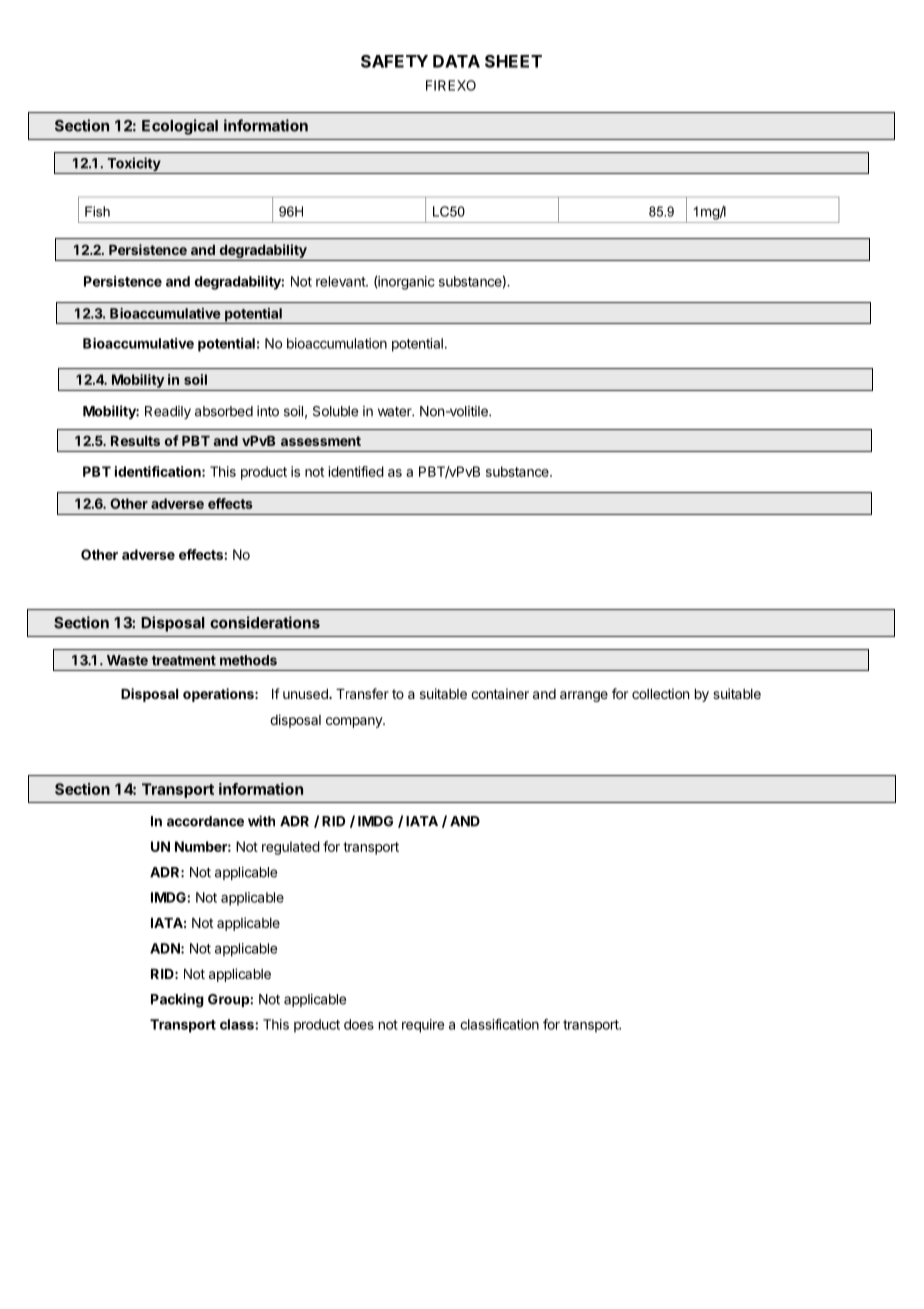 This screenshot has height=1309, width=924. What do you see at coordinates (335, 411) in the screenshot?
I see `Soluble` at bounding box center [335, 411].
